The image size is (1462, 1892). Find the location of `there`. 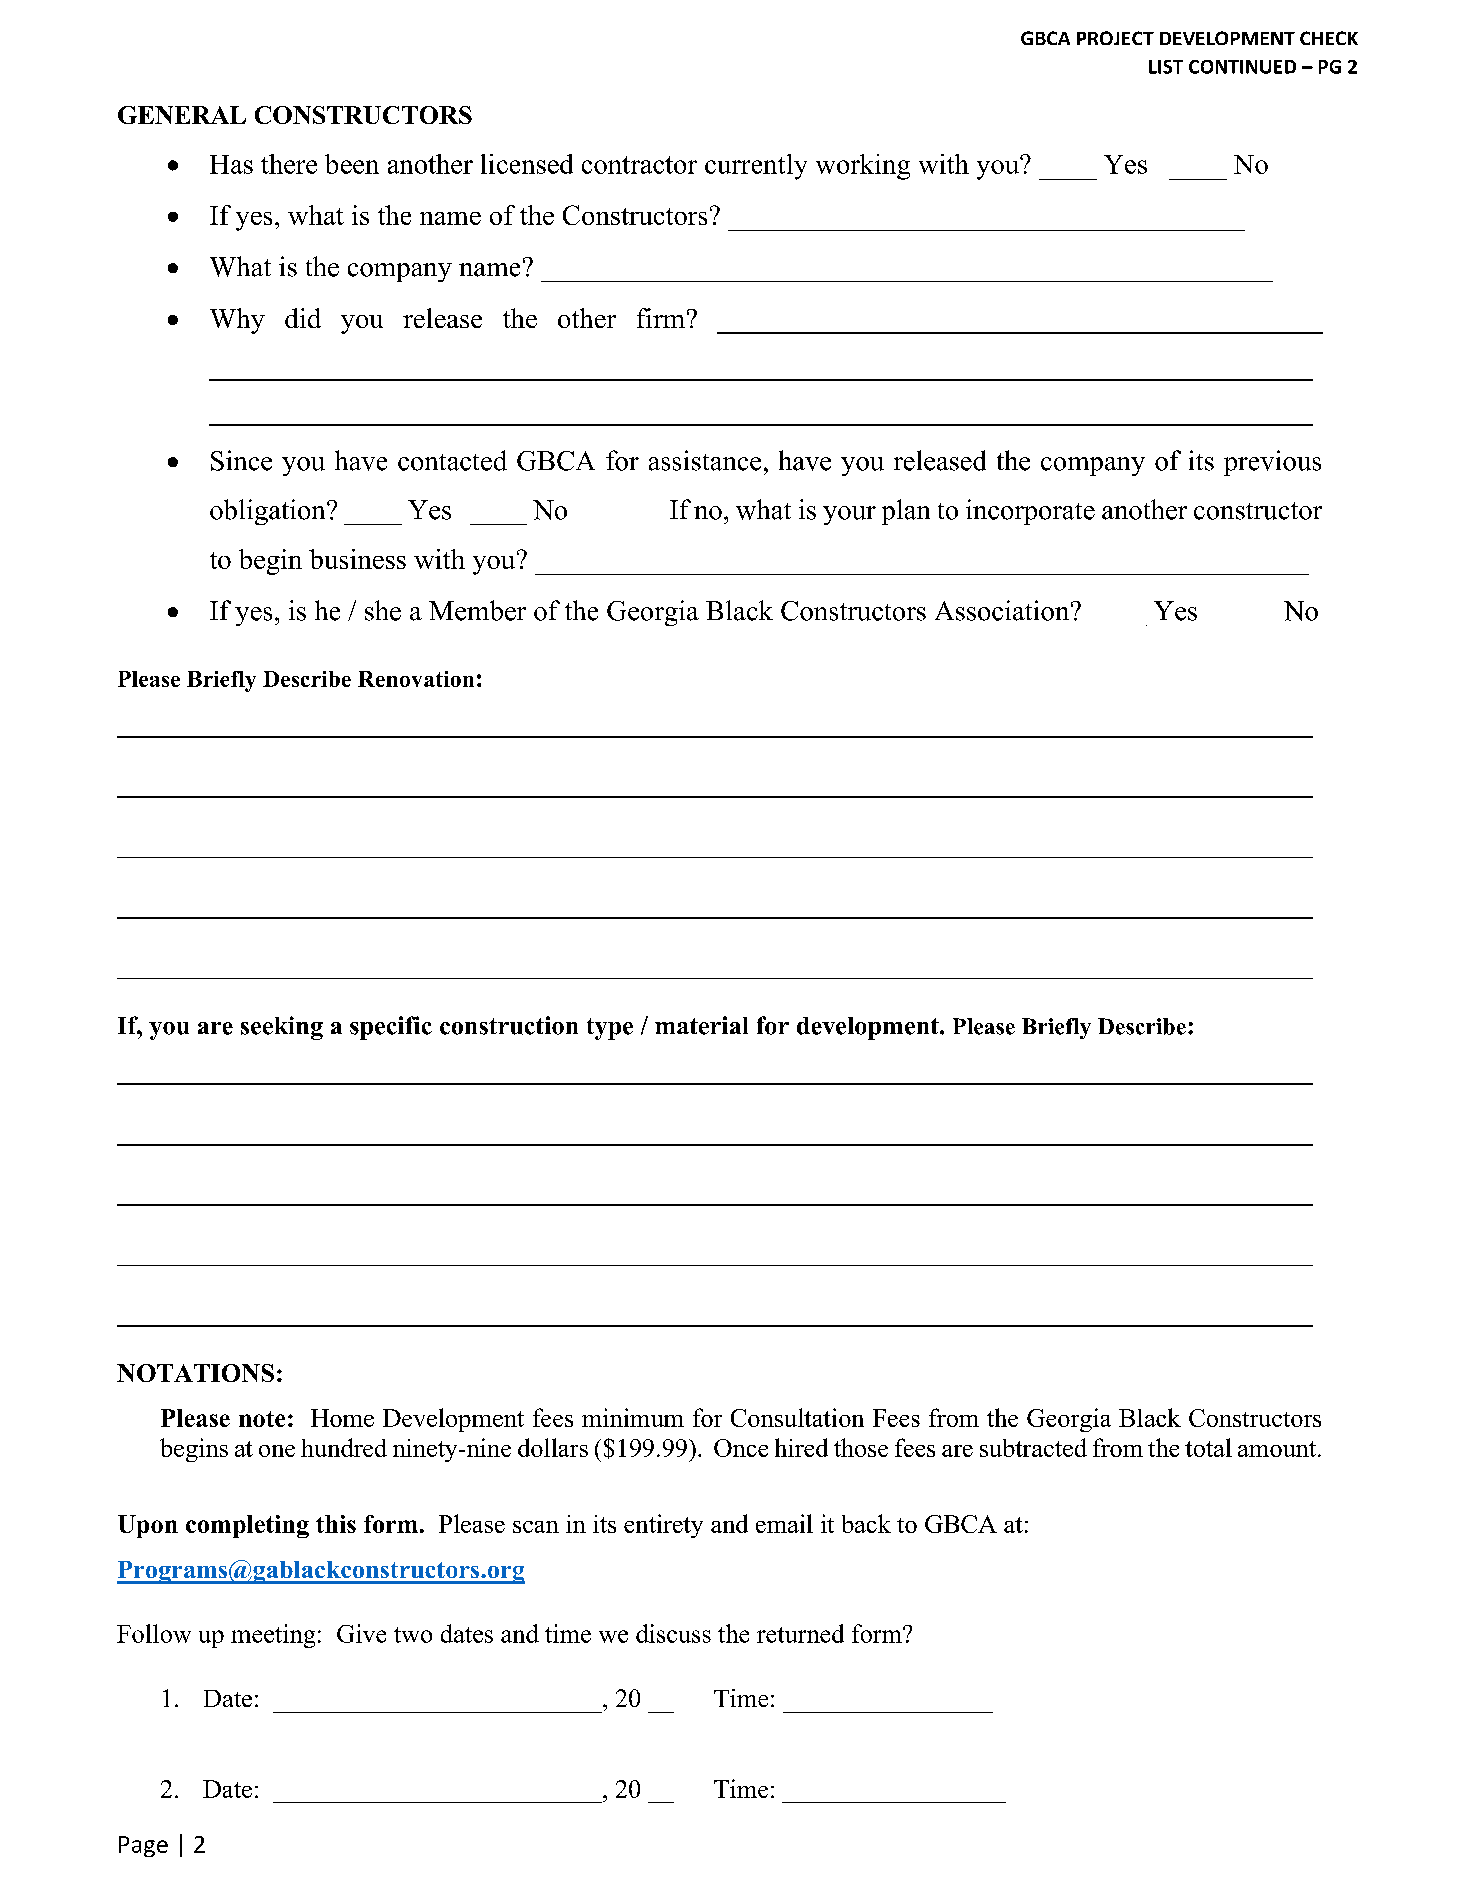

there is located at coordinates (289, 164).
